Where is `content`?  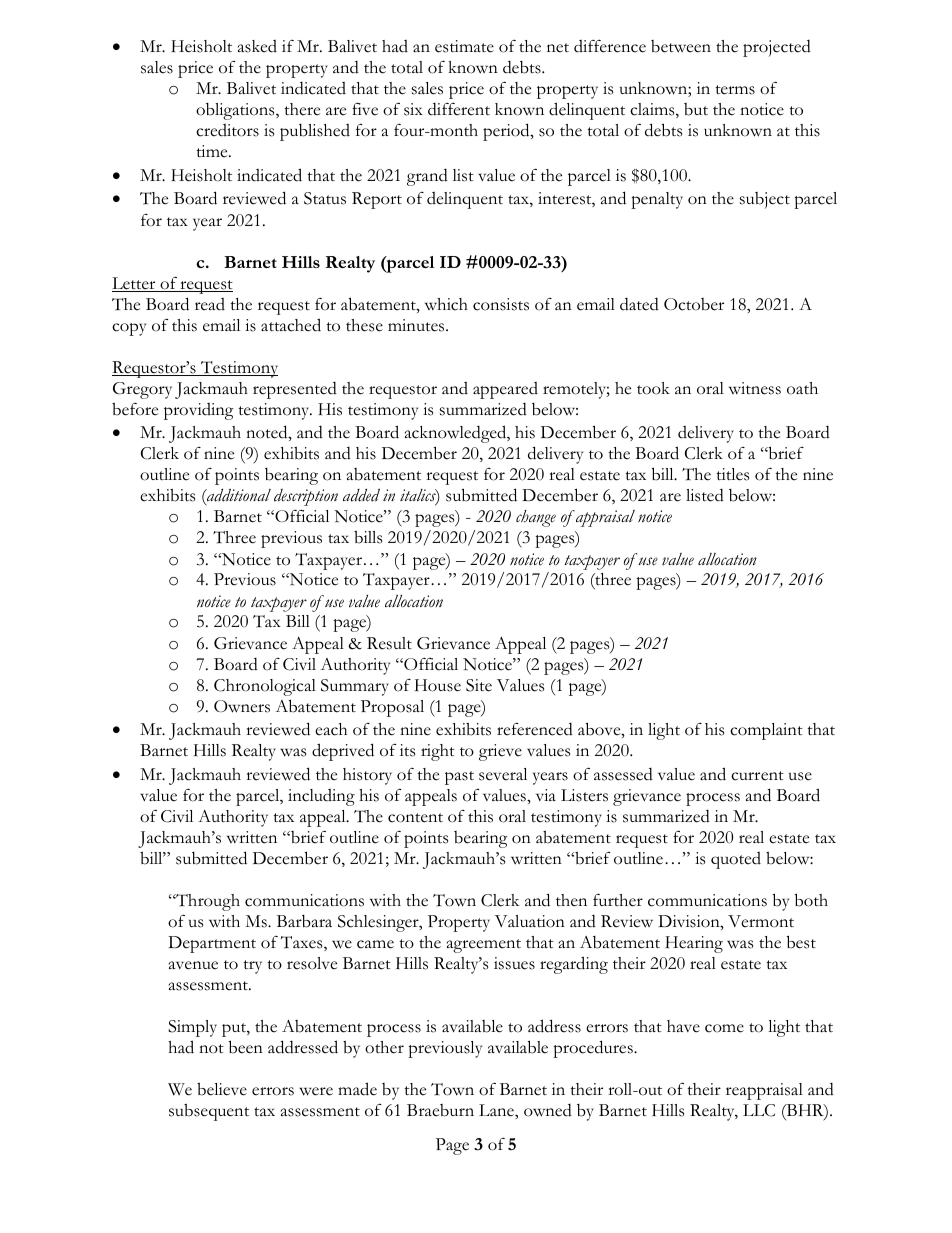
content is located at coordinates (415, 818).
